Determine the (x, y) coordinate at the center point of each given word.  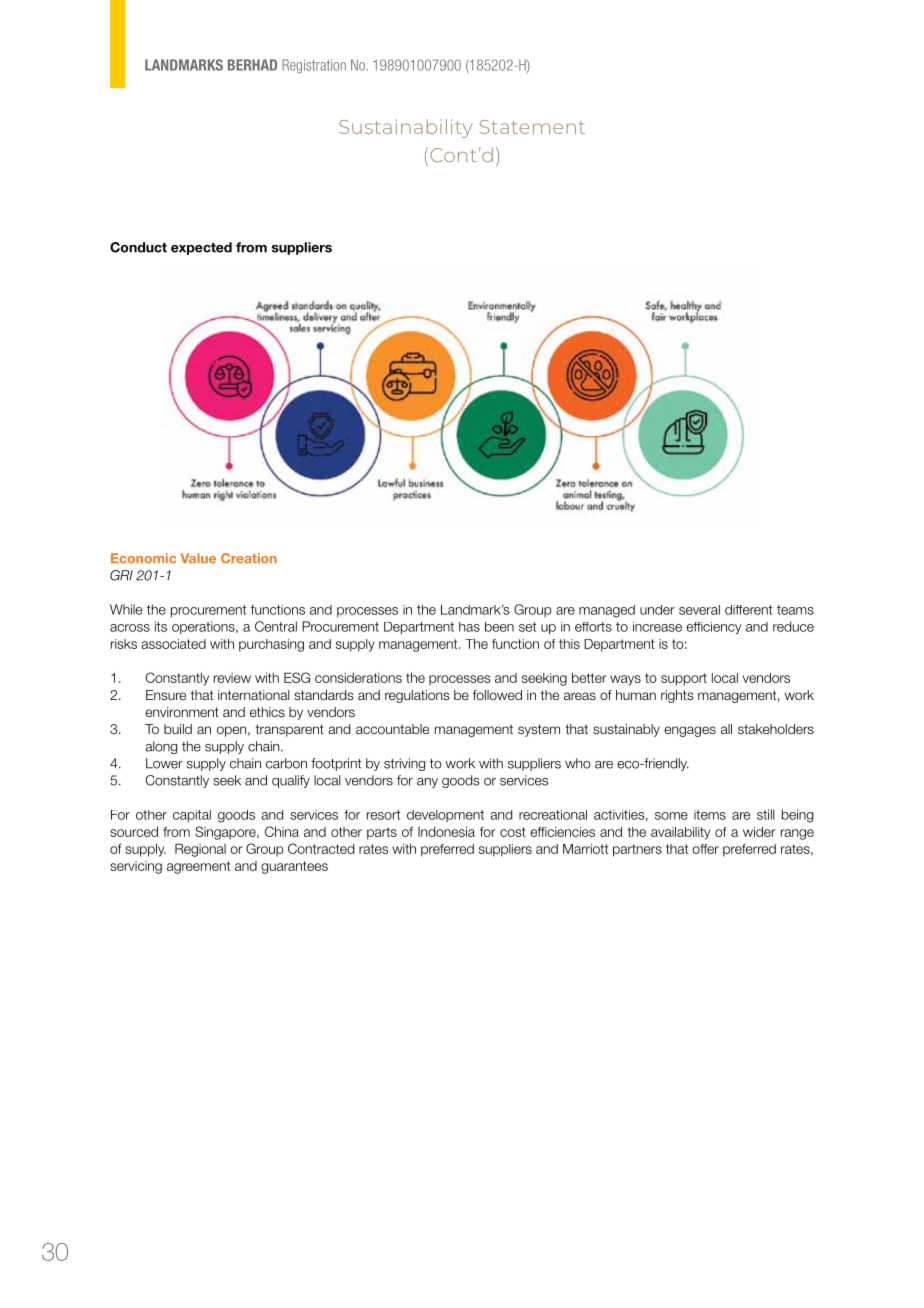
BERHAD (252, 65)
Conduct (138, 247)
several (699, 610)
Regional (200, 850)
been (499, 627)
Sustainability (405, 128)
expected (201, 248)
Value (198, 558)
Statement (532, 127)
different (748, 610)
